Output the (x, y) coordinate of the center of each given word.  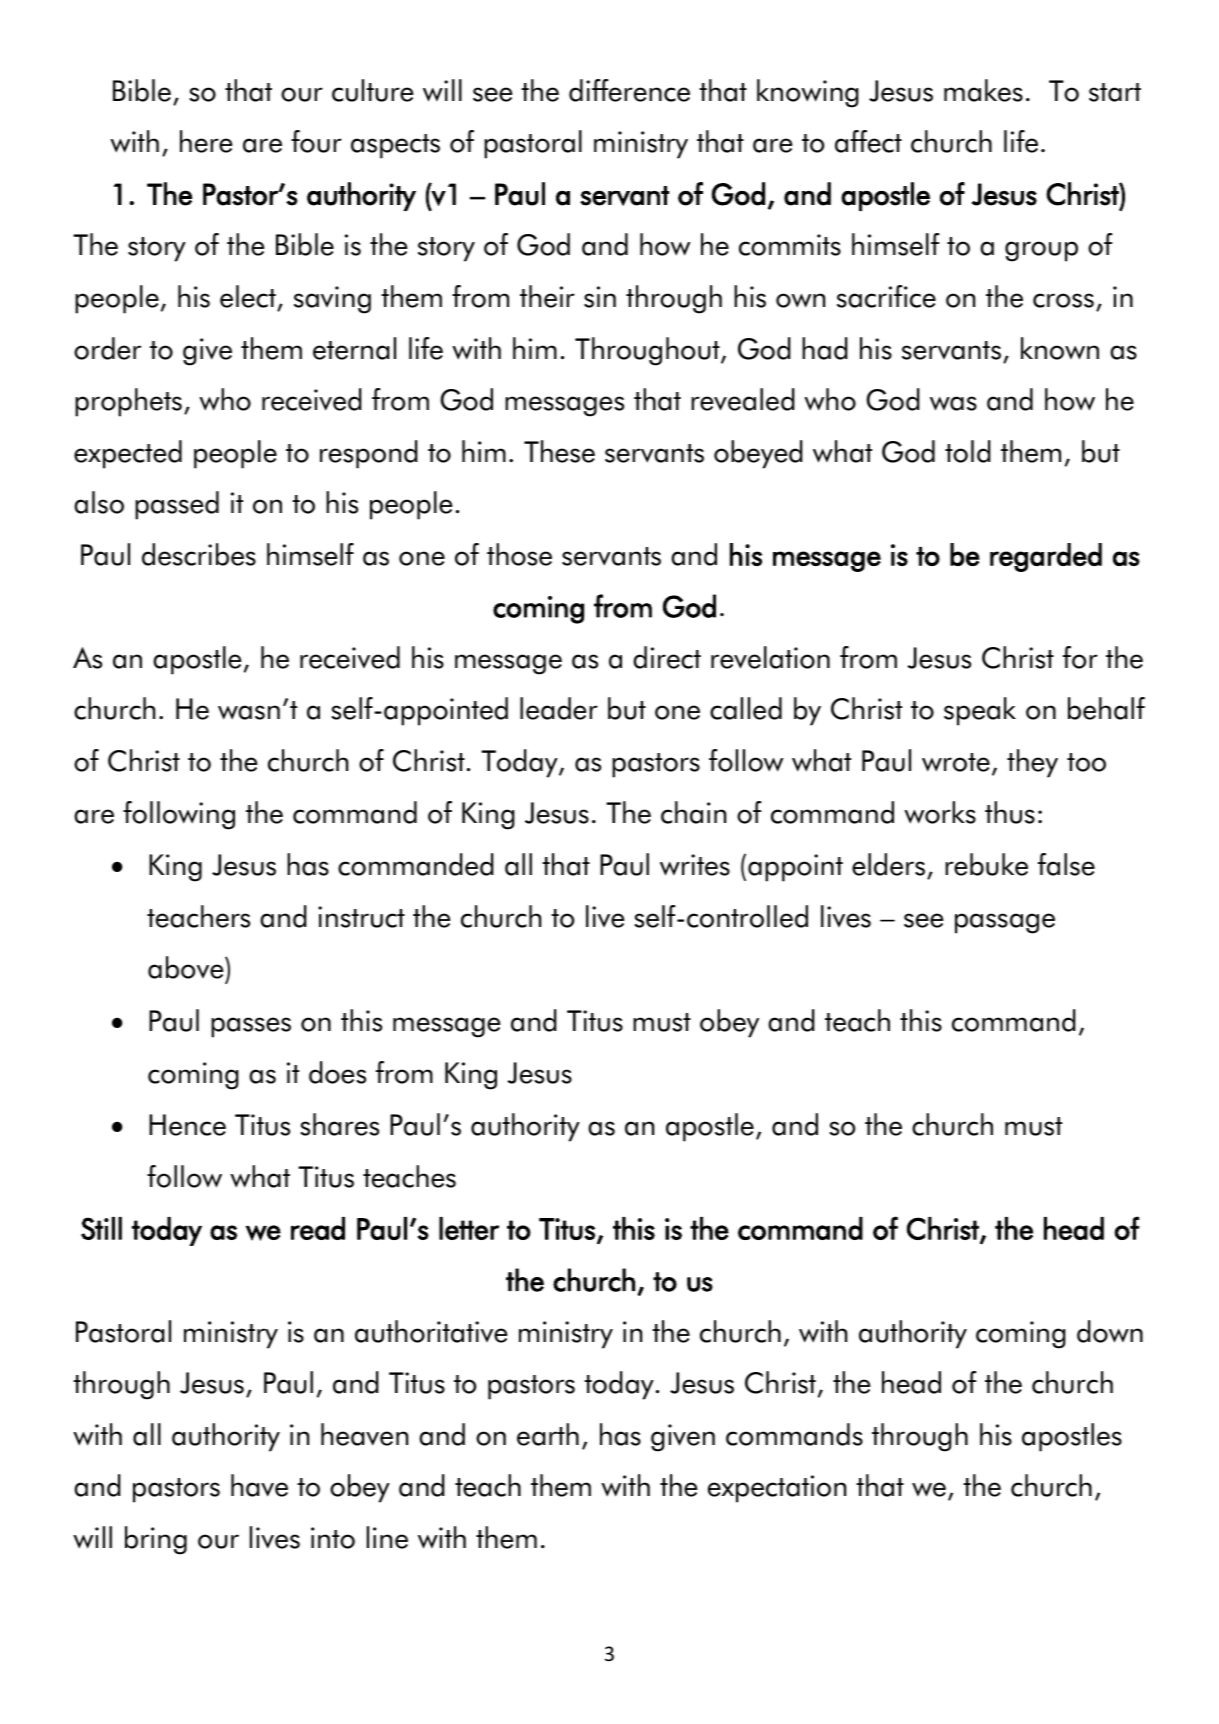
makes (983, 90)
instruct (361, 917)
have (259, 1485)
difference (629, 90)
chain (693, 812)
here (206, 141)
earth (548, 1434)
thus (1010, 812)
